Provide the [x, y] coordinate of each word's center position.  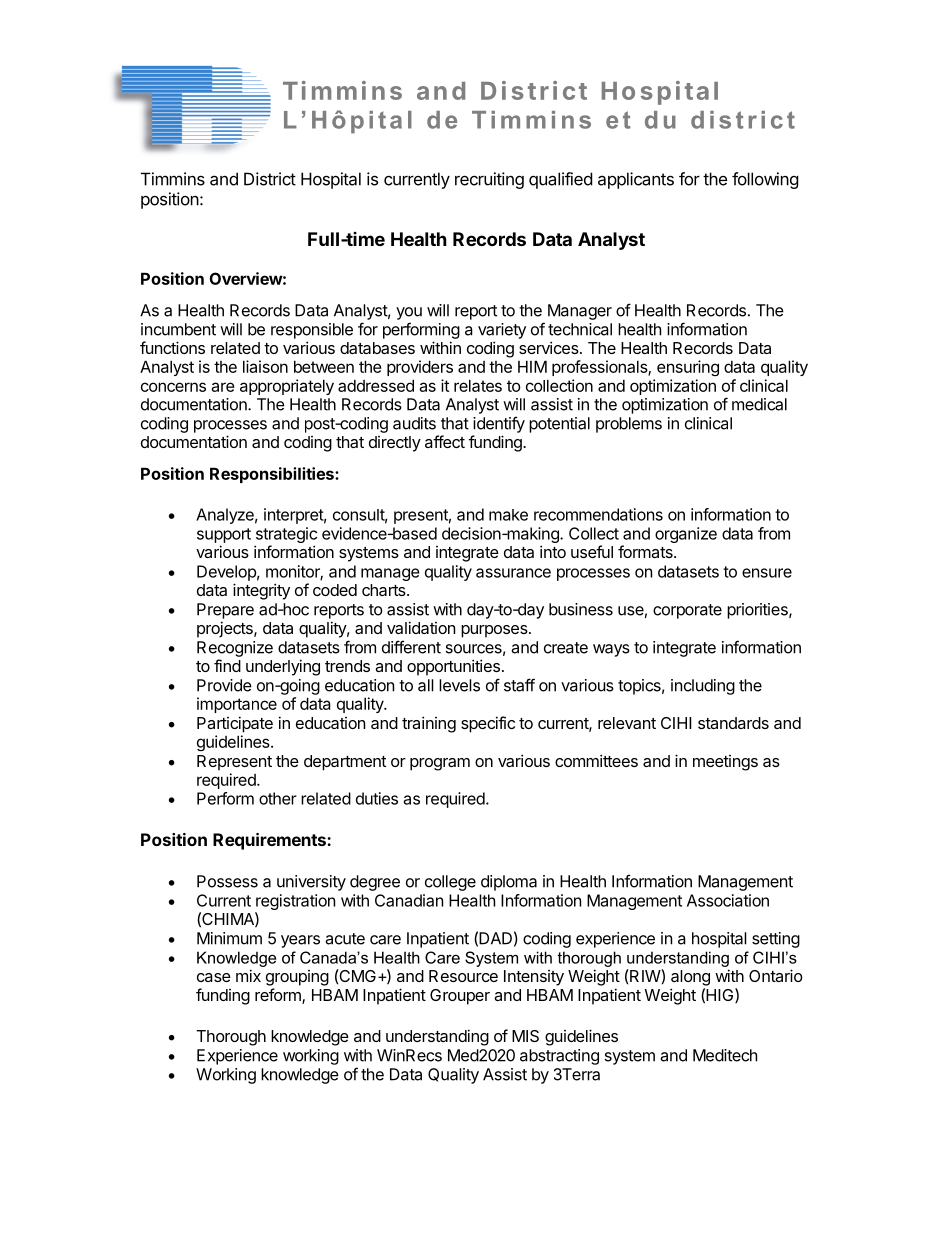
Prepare [225, 611]
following [765, 180]
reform [279, 996]
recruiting [489, 180]
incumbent [178, 329]
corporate [687, 611]
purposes [494, 631]
